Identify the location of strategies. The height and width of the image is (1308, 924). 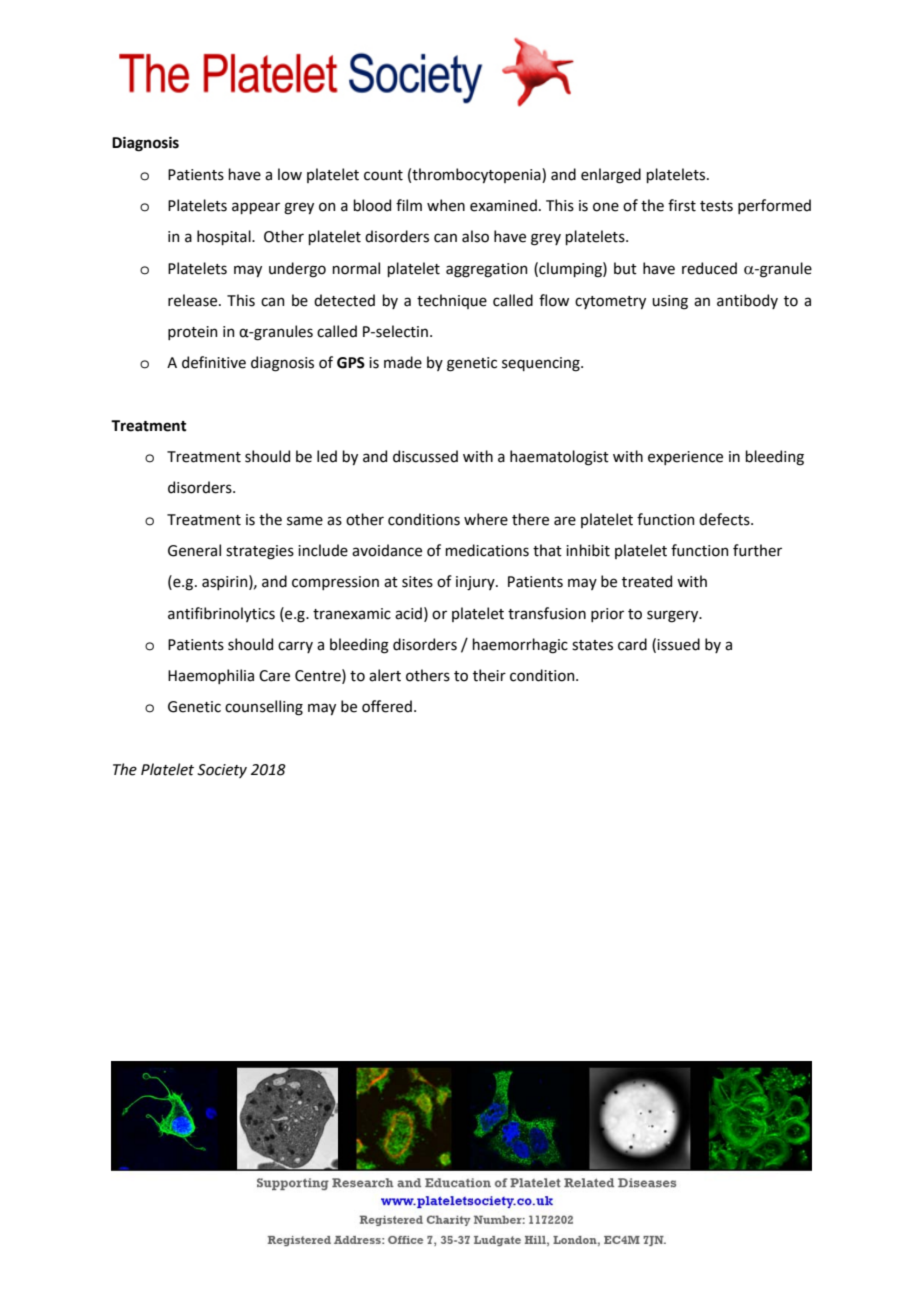
(260, 552).
